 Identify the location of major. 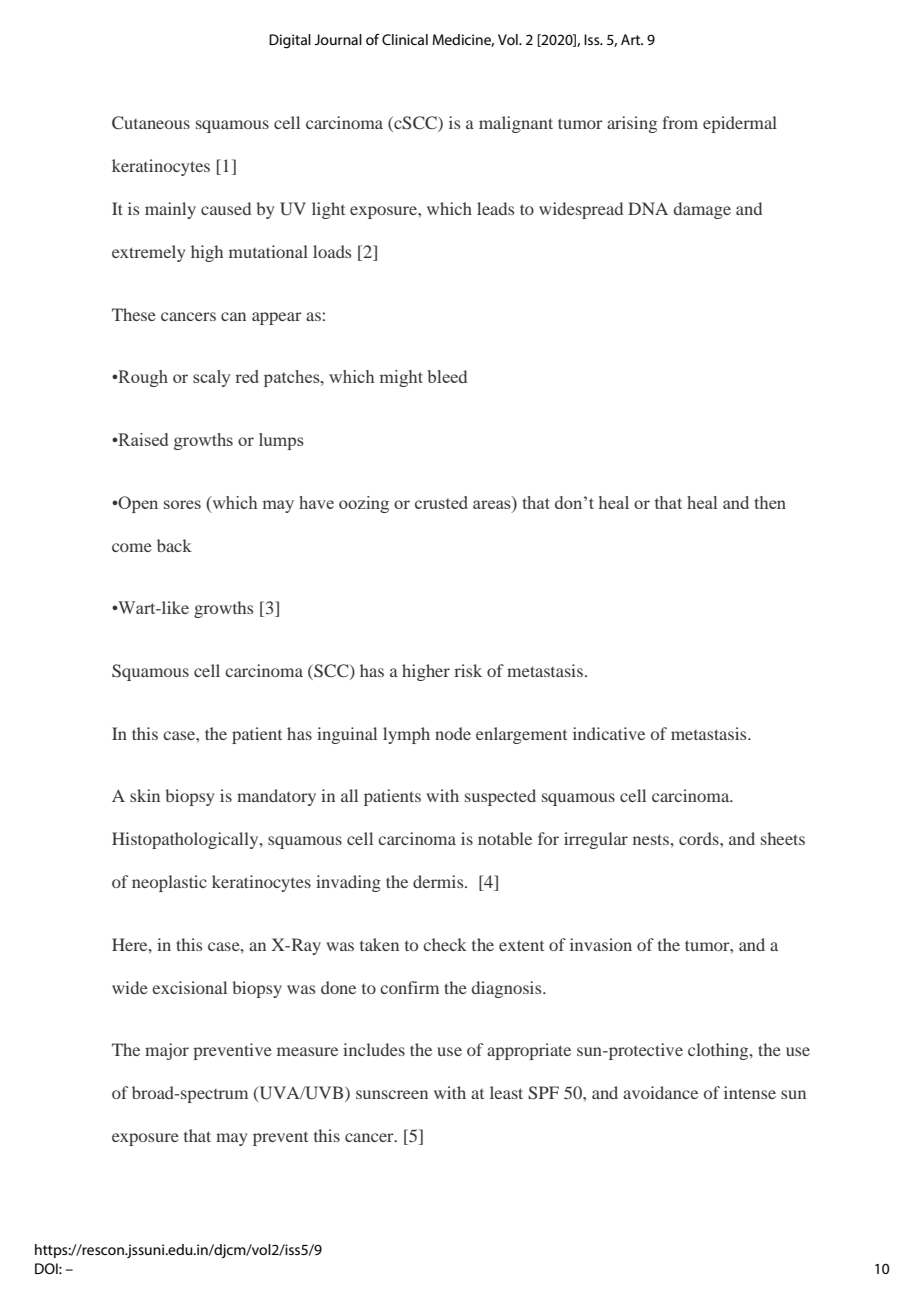
(167, 1051).
